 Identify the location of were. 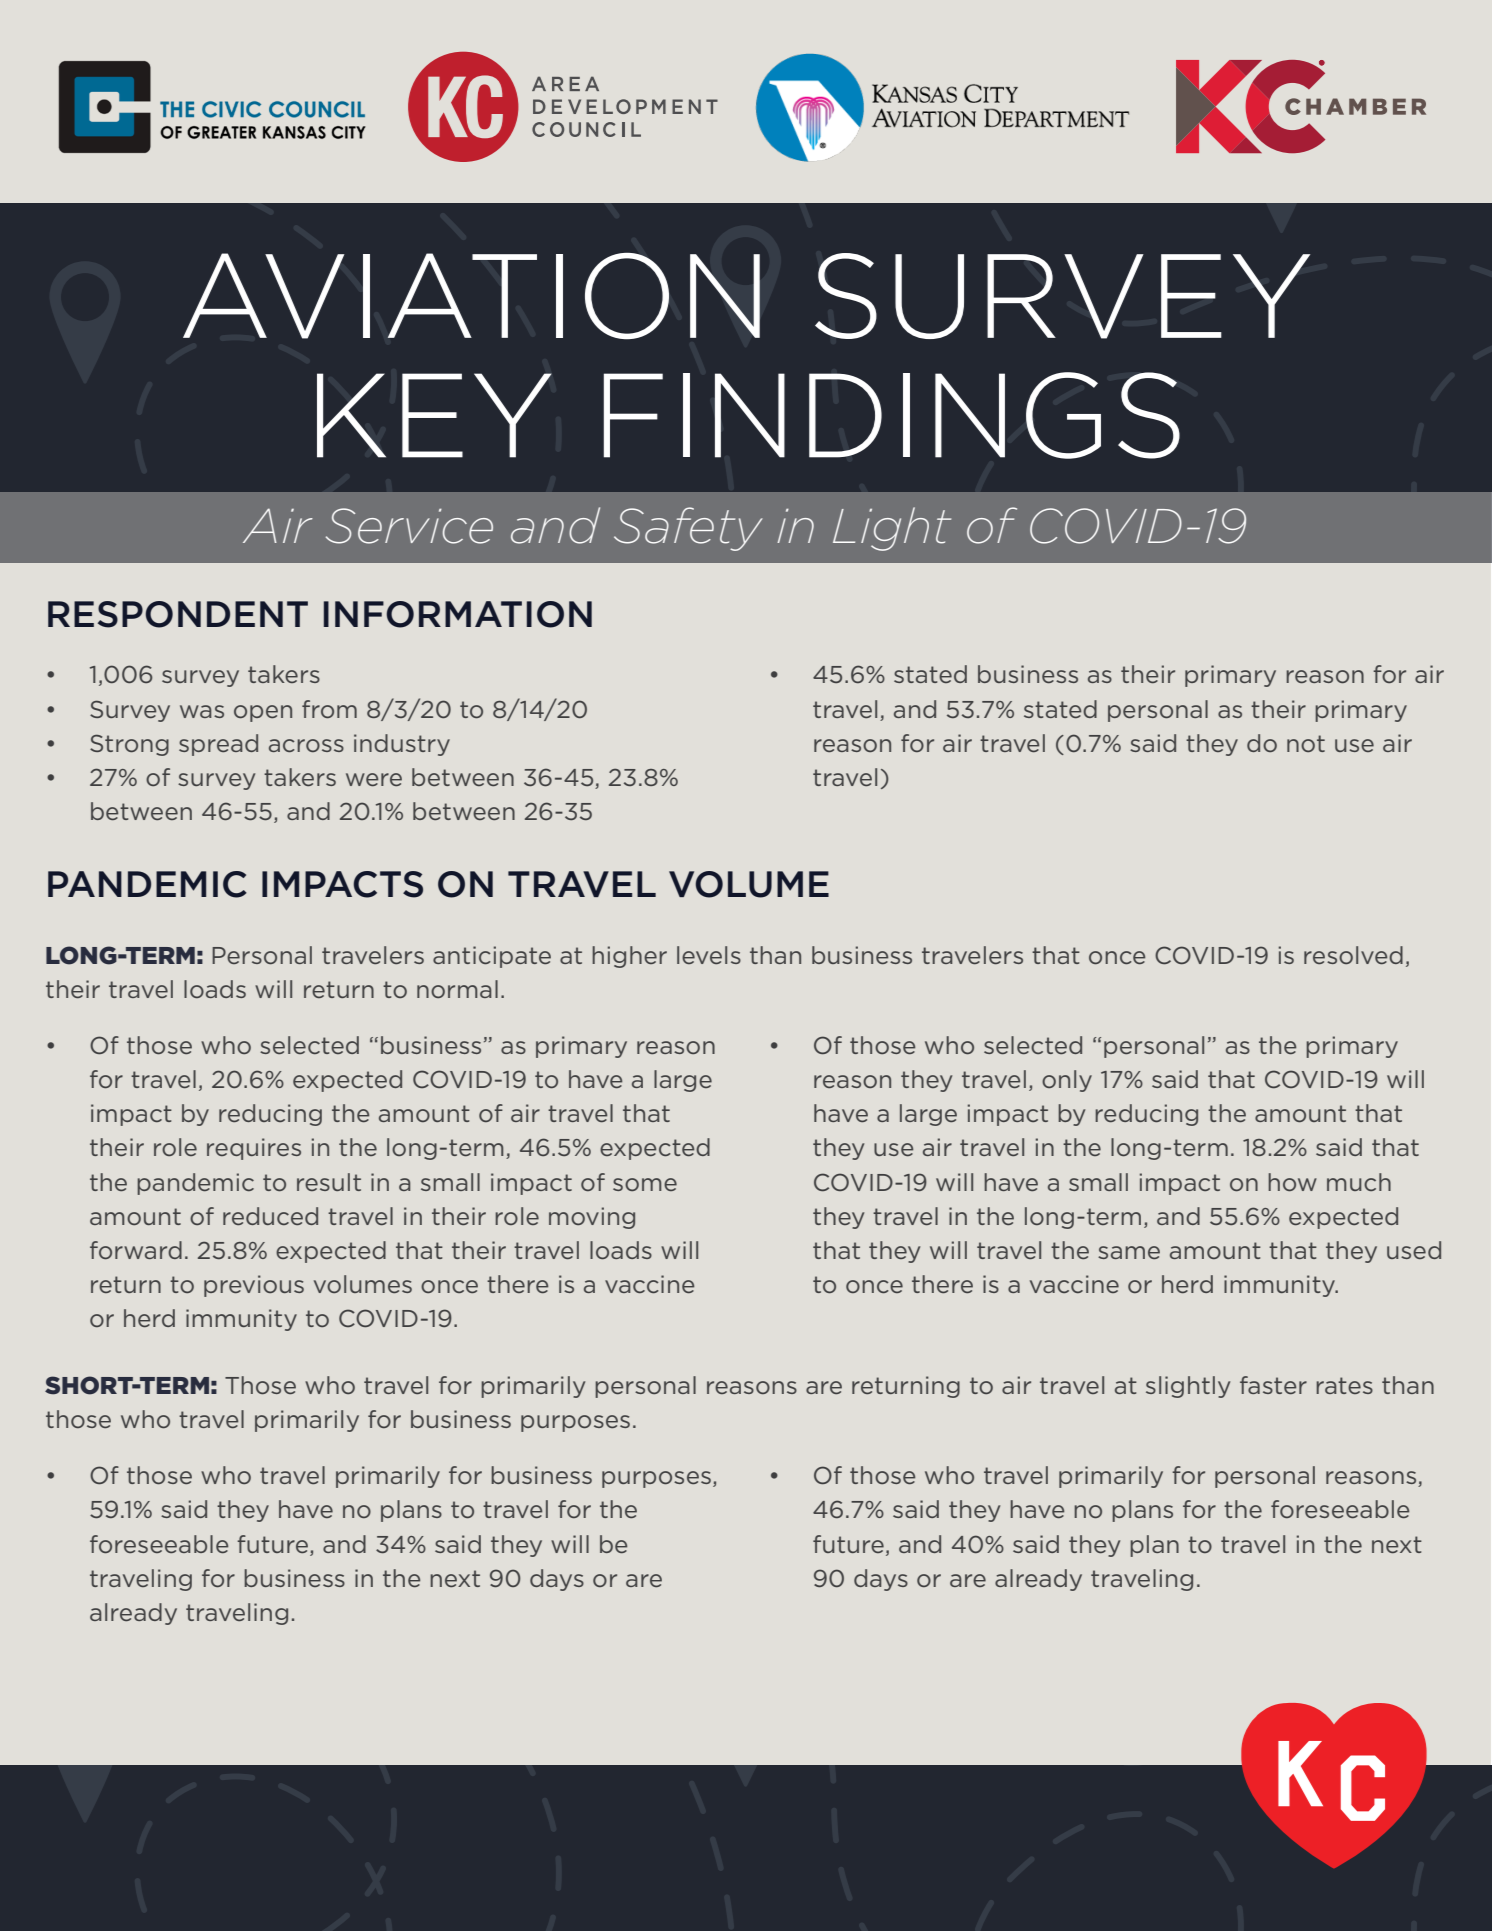
(374, 779).
